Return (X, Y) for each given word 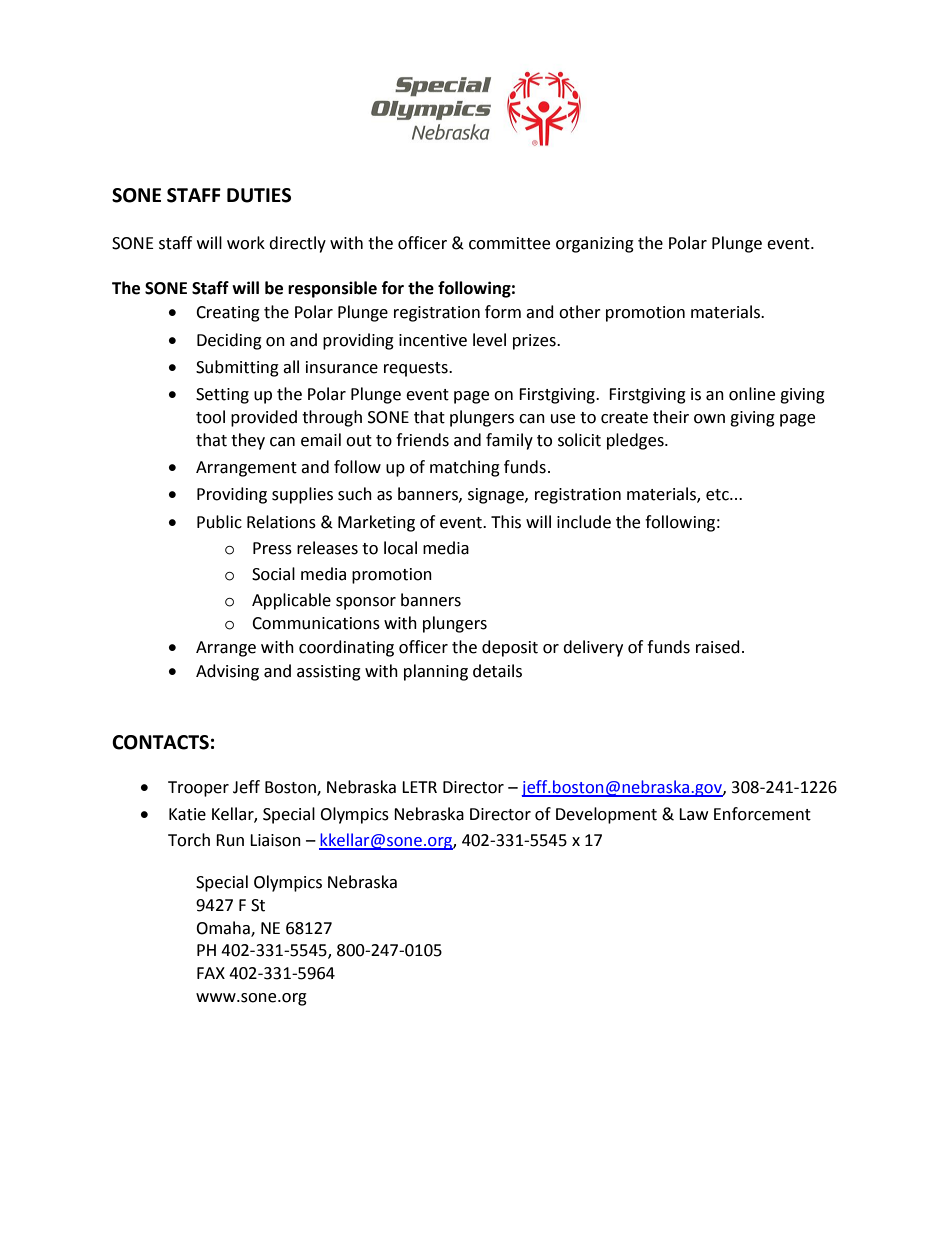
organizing (595, 245)
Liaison (275, 840)
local (400, 548)
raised (718, 647)
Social (273, 574)
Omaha (224, 928)
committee (509, 243)
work (246, 243)
